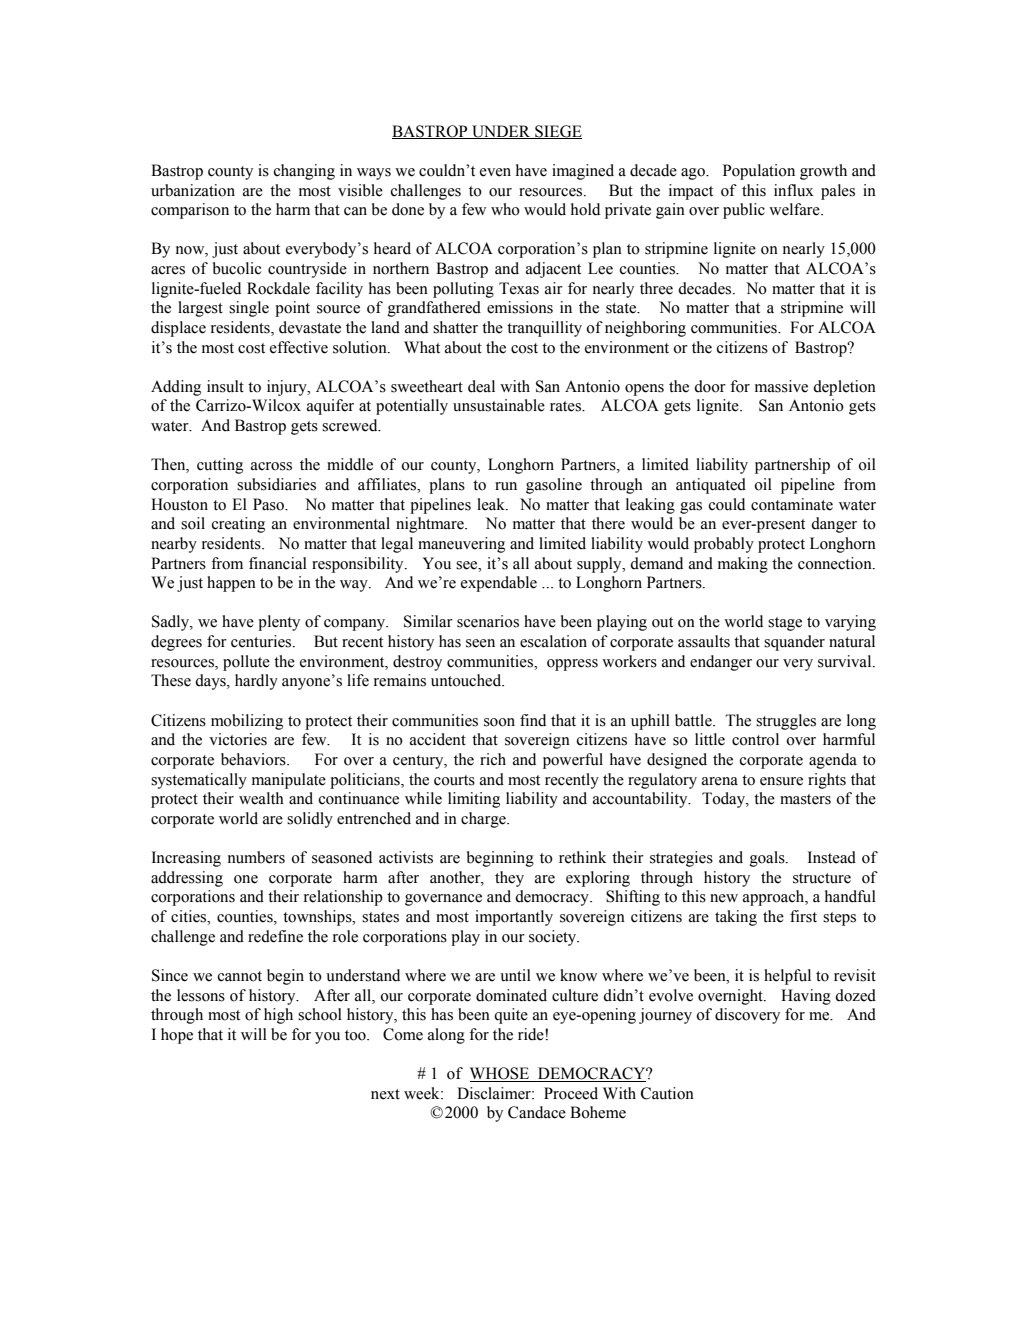  What do you see at coordinates (667, 1093) in the screenshot?
I see `Caution` at bounding box center [667, 1093].
